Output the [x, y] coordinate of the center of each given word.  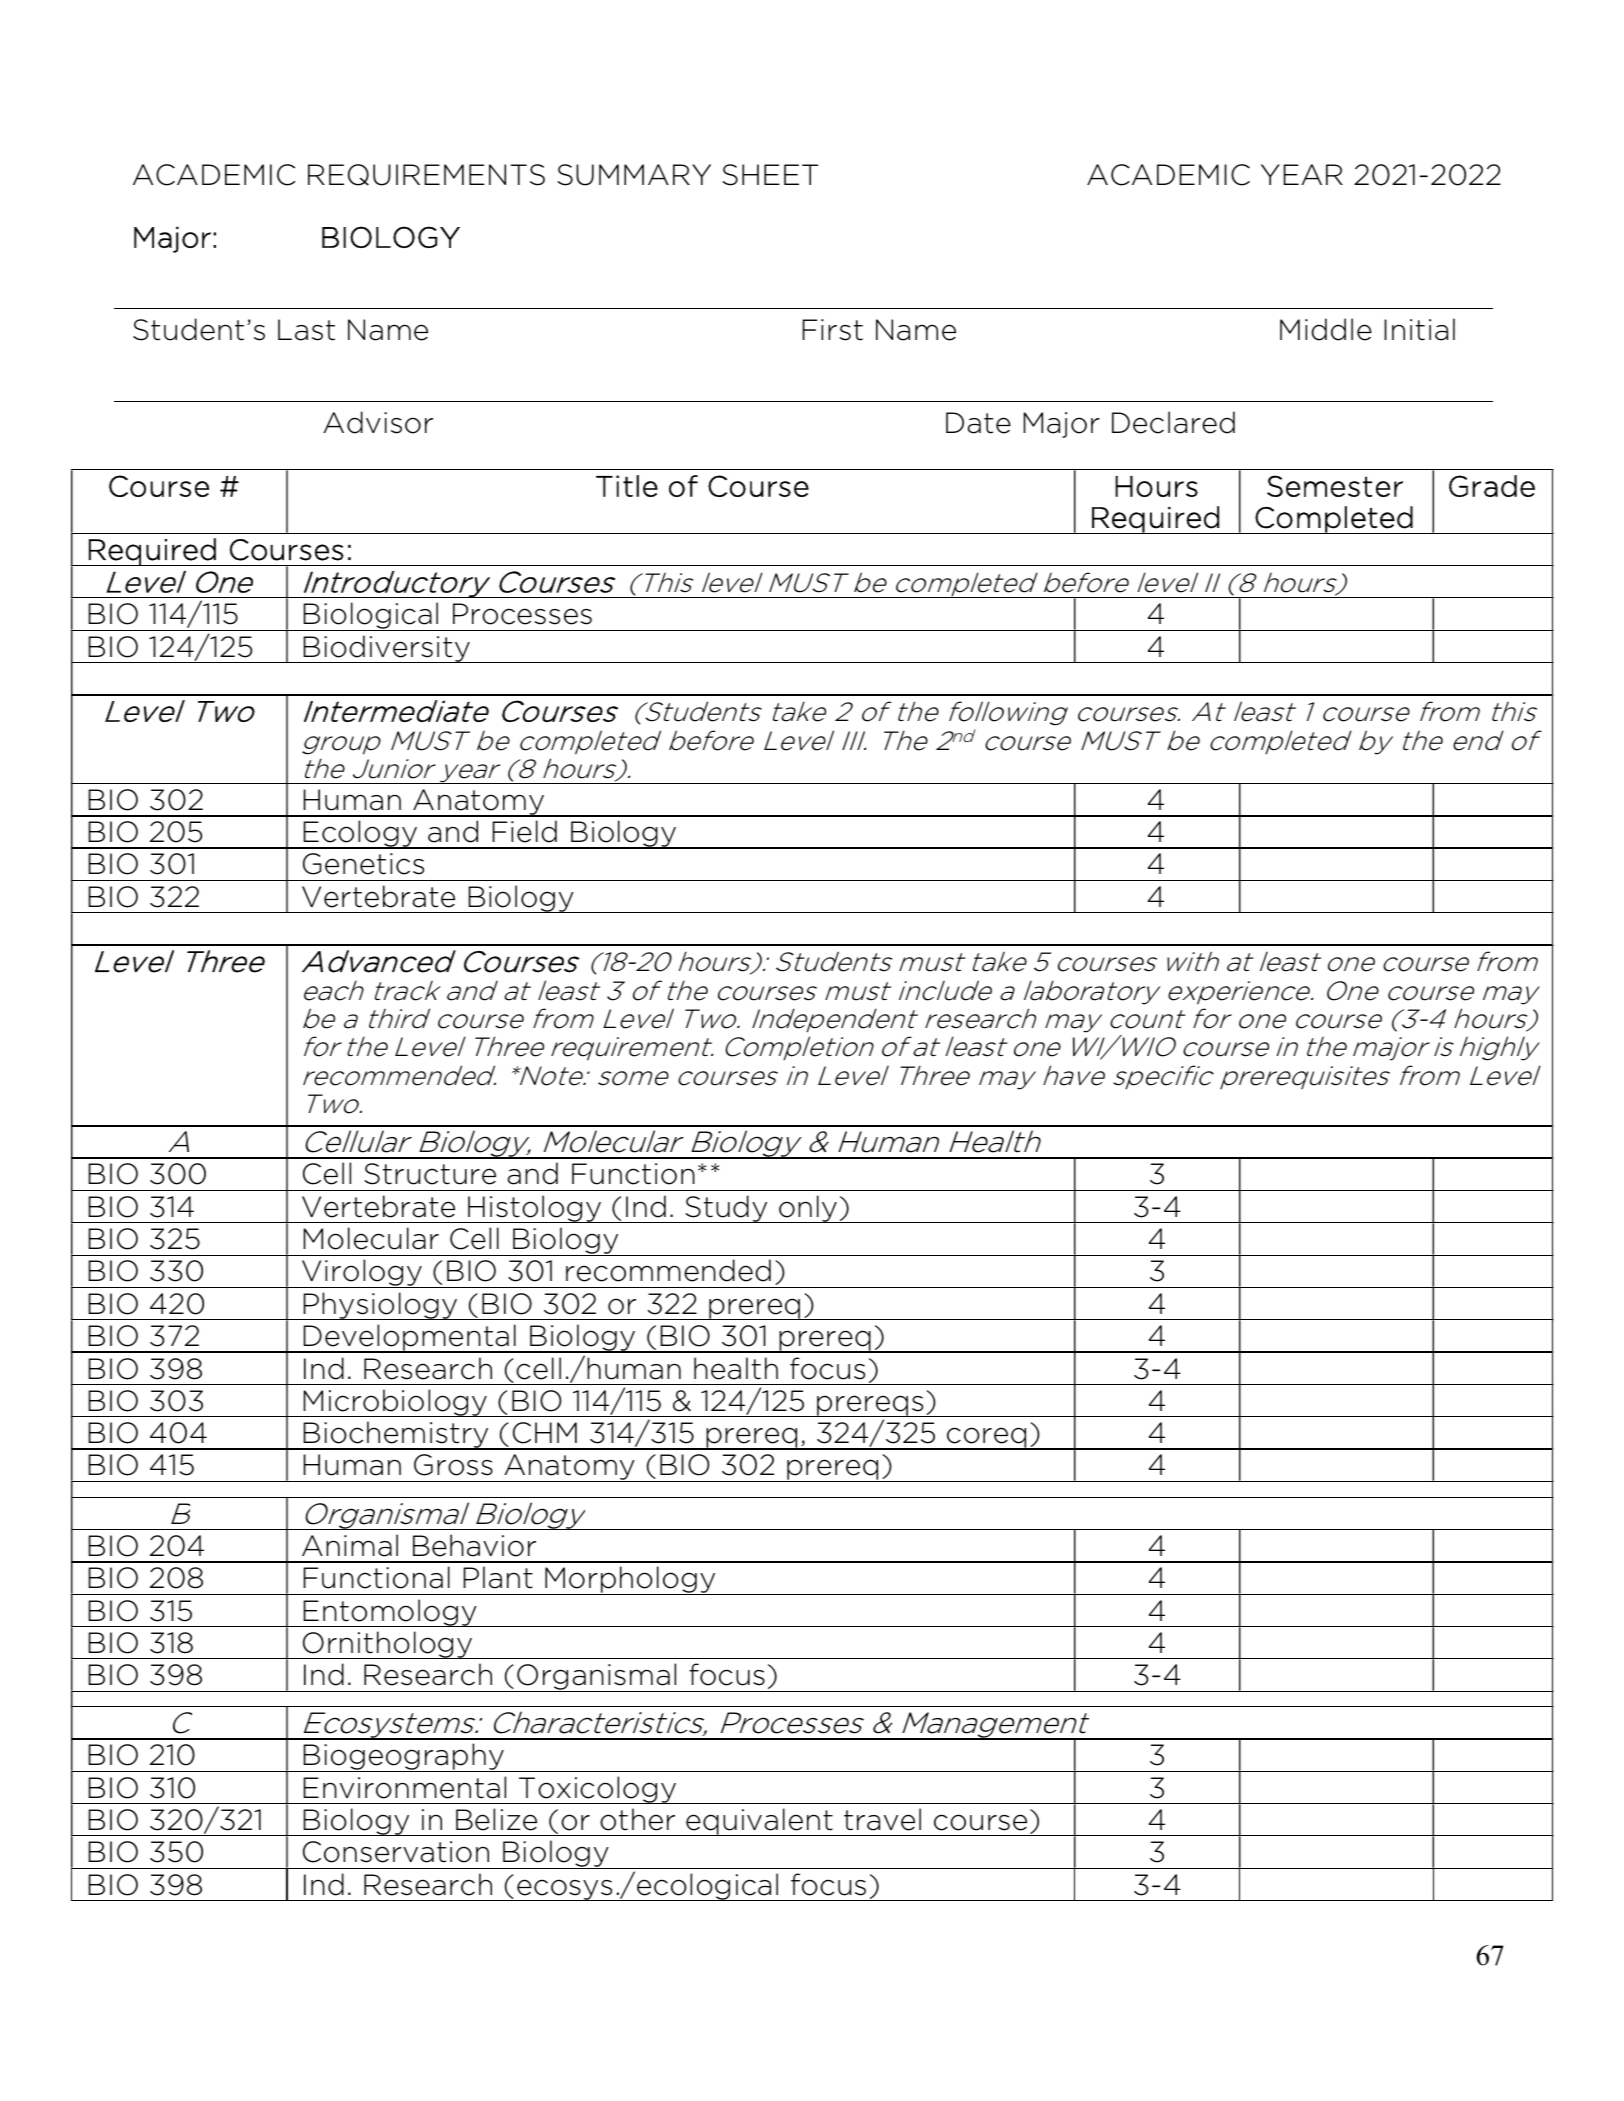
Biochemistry [396, 1435]
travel [882, 1819]
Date [978, 423]
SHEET [770, 175]
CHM [545, 1433]
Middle [1326, 329]
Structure [430, 1174]
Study [726, 1209]
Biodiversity [386, 649]
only [808, 1209]
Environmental [404, 1787]
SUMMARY [634, 175]
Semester [1335, 486]
